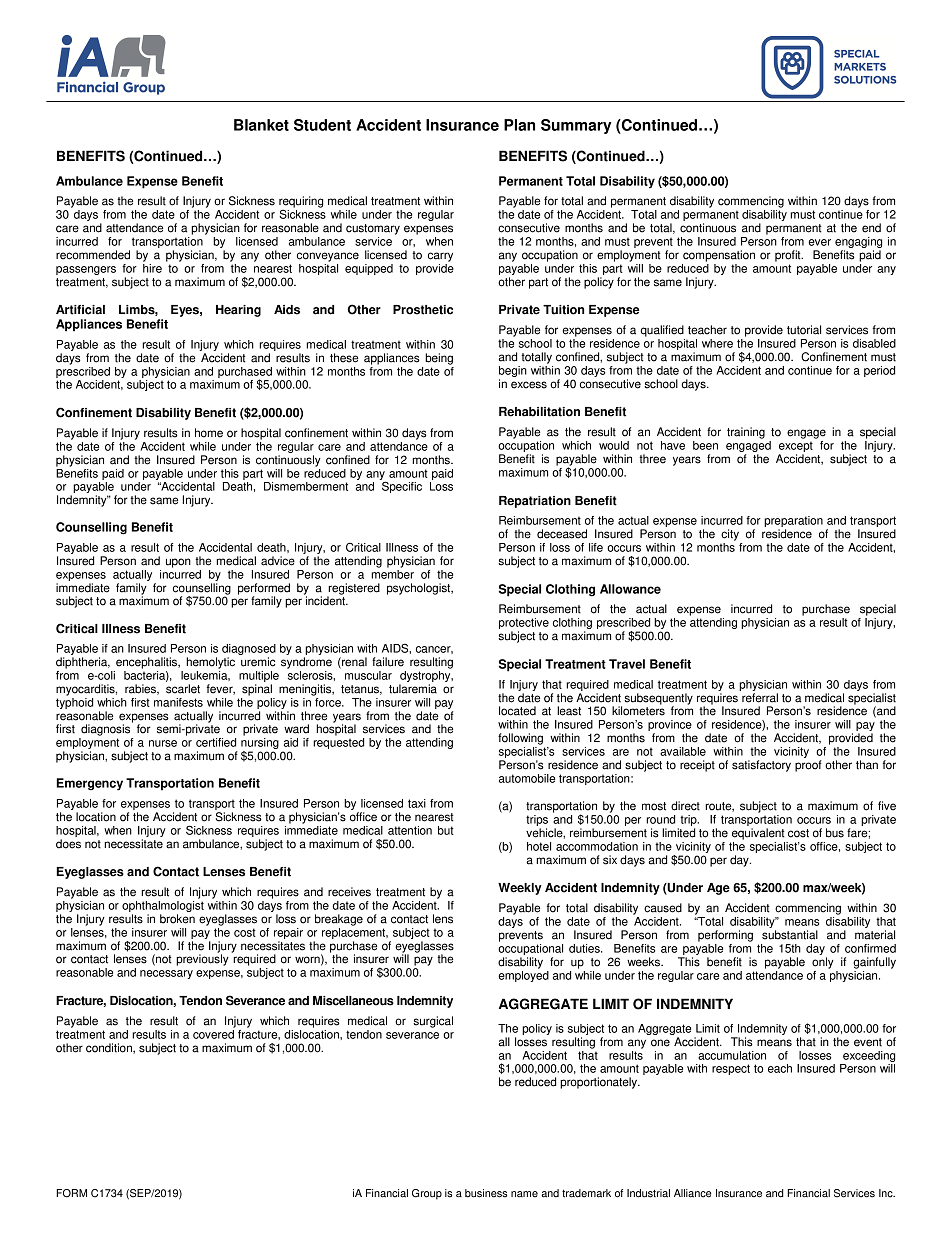  Describe the element at coordinates (789, 256) in the screenshot. I see `profit` at that location.
